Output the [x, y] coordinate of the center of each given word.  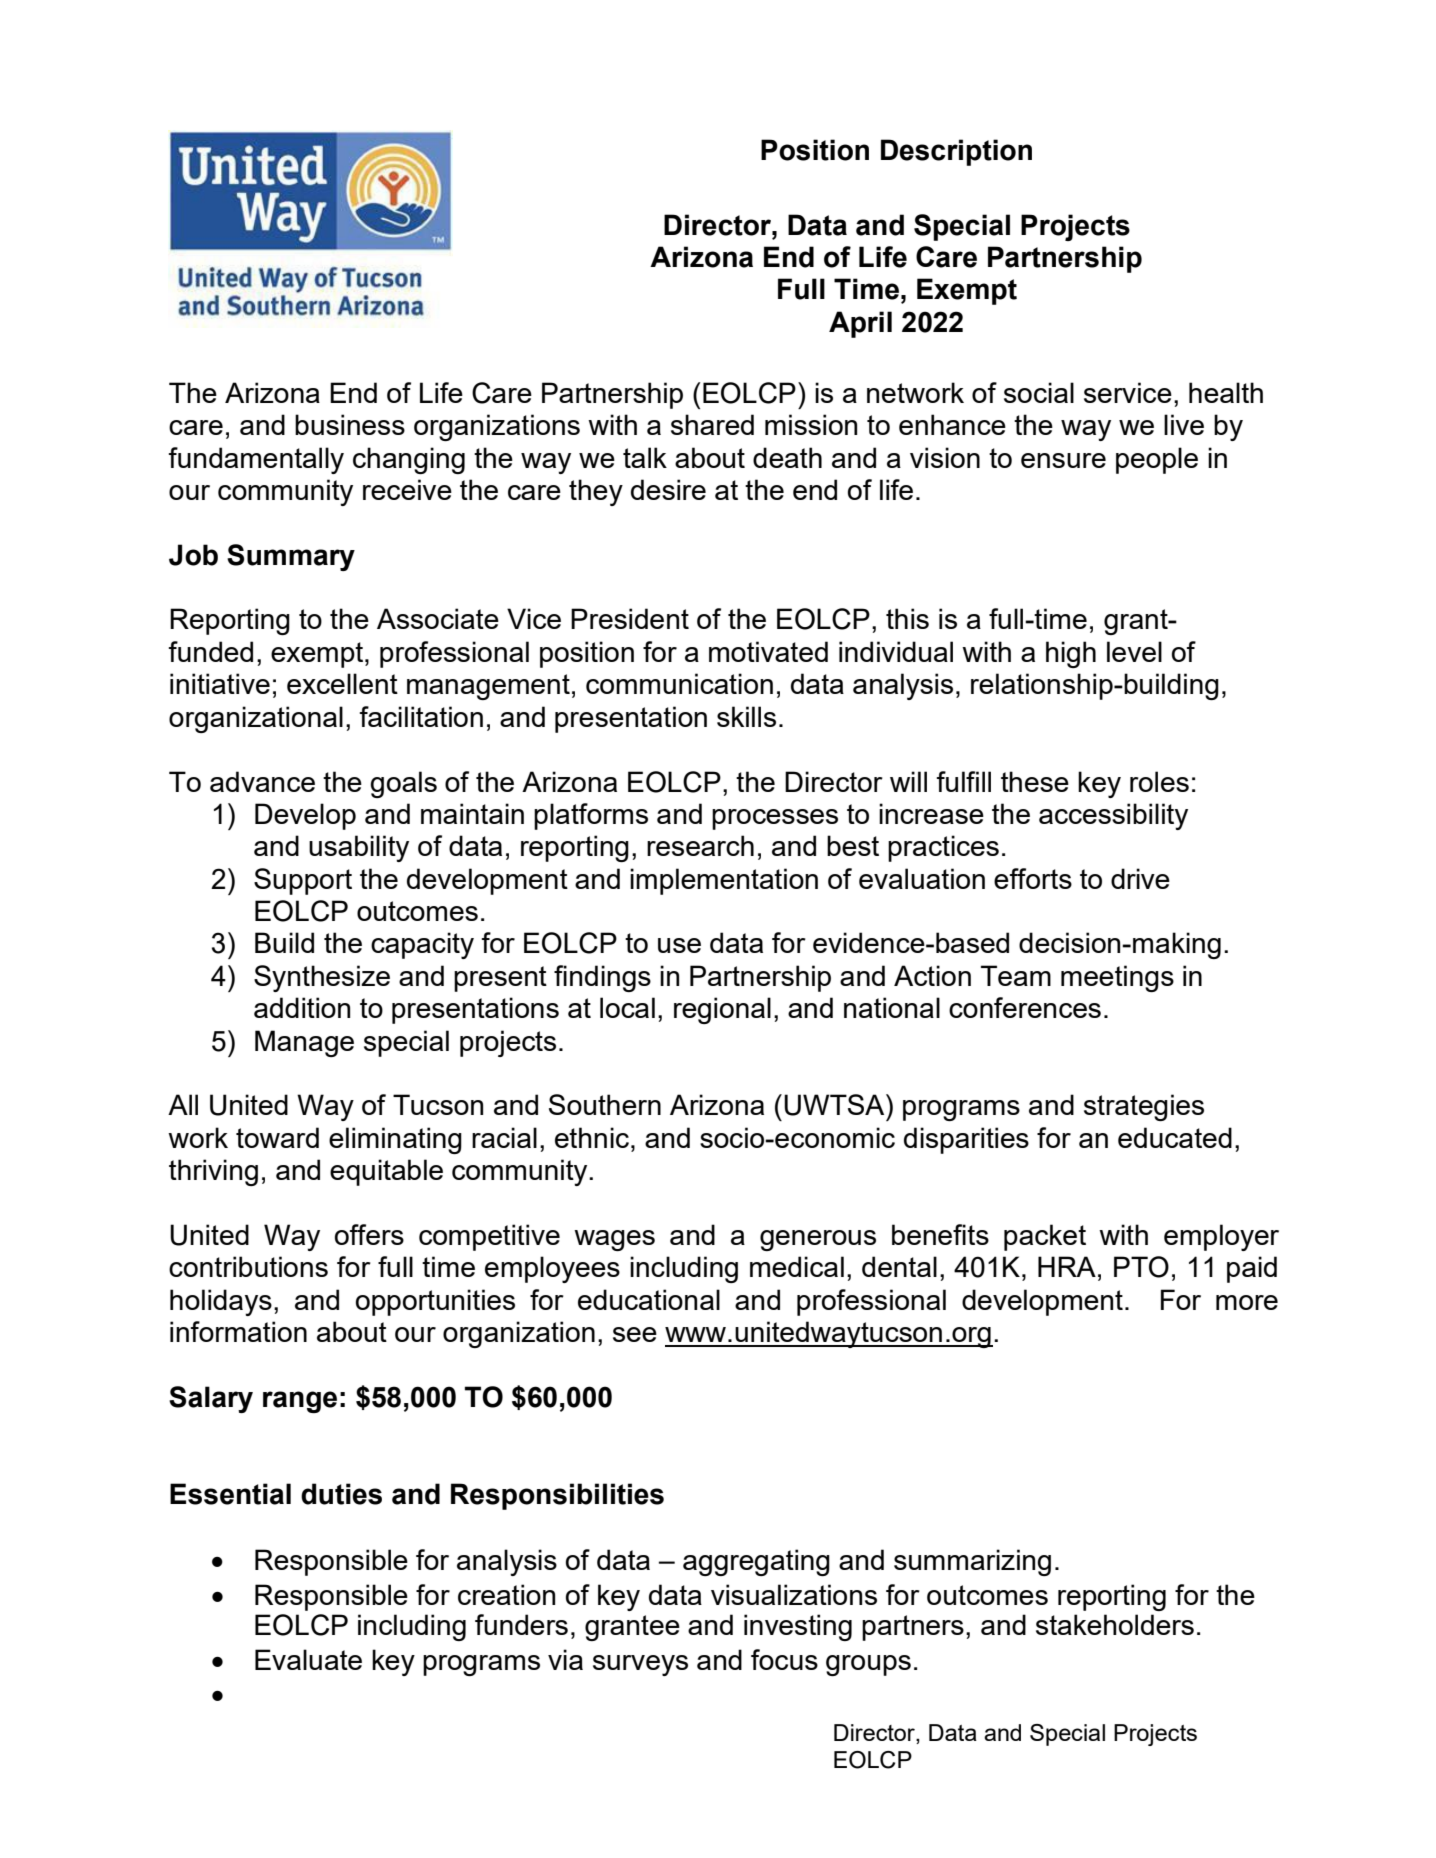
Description [956, 152]
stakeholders [1115, 1624]
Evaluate [308, 1659]
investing [798, 1627]
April [860, 324]
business [350, 424]
